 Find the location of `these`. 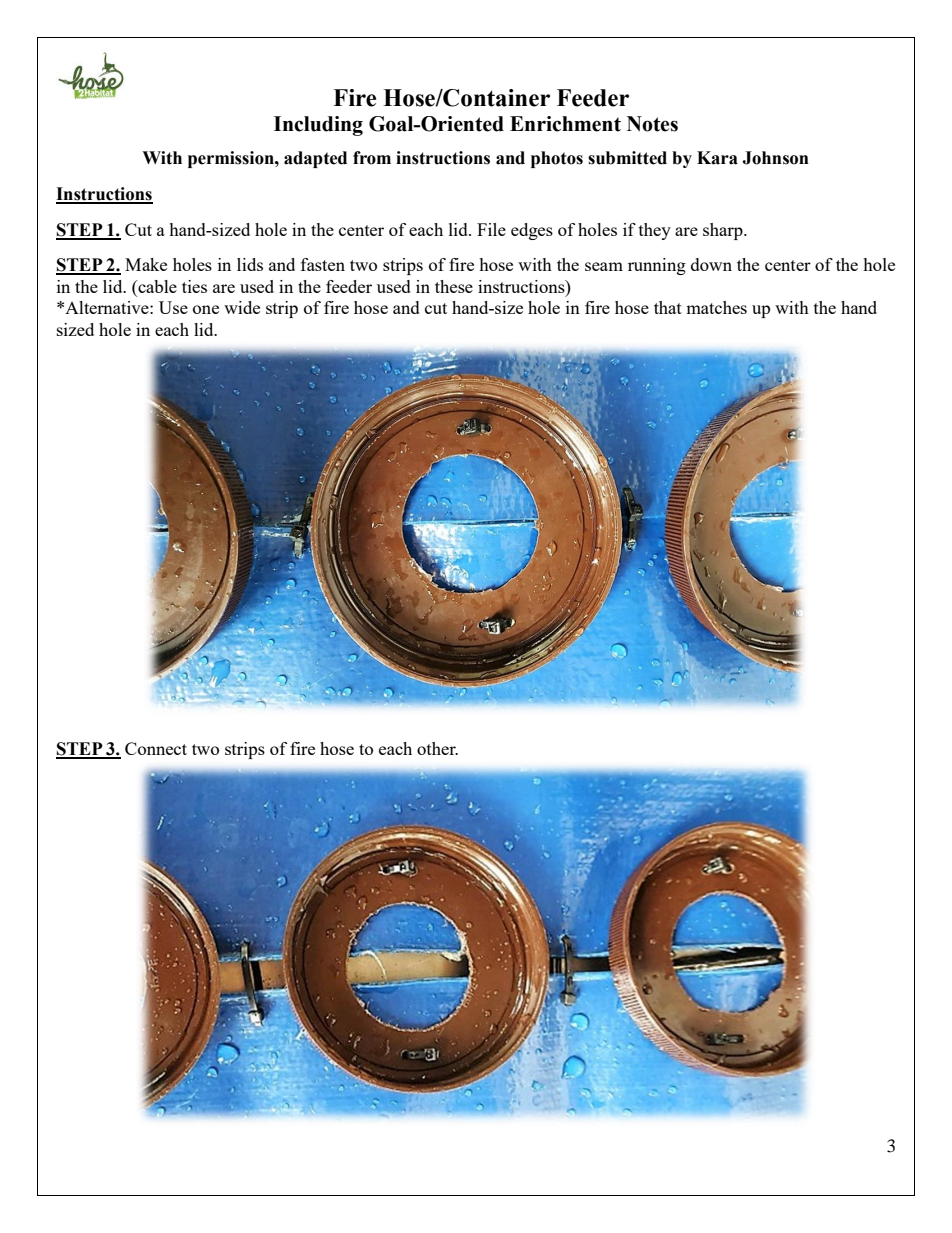

these is located at coordinates (454, 286).
